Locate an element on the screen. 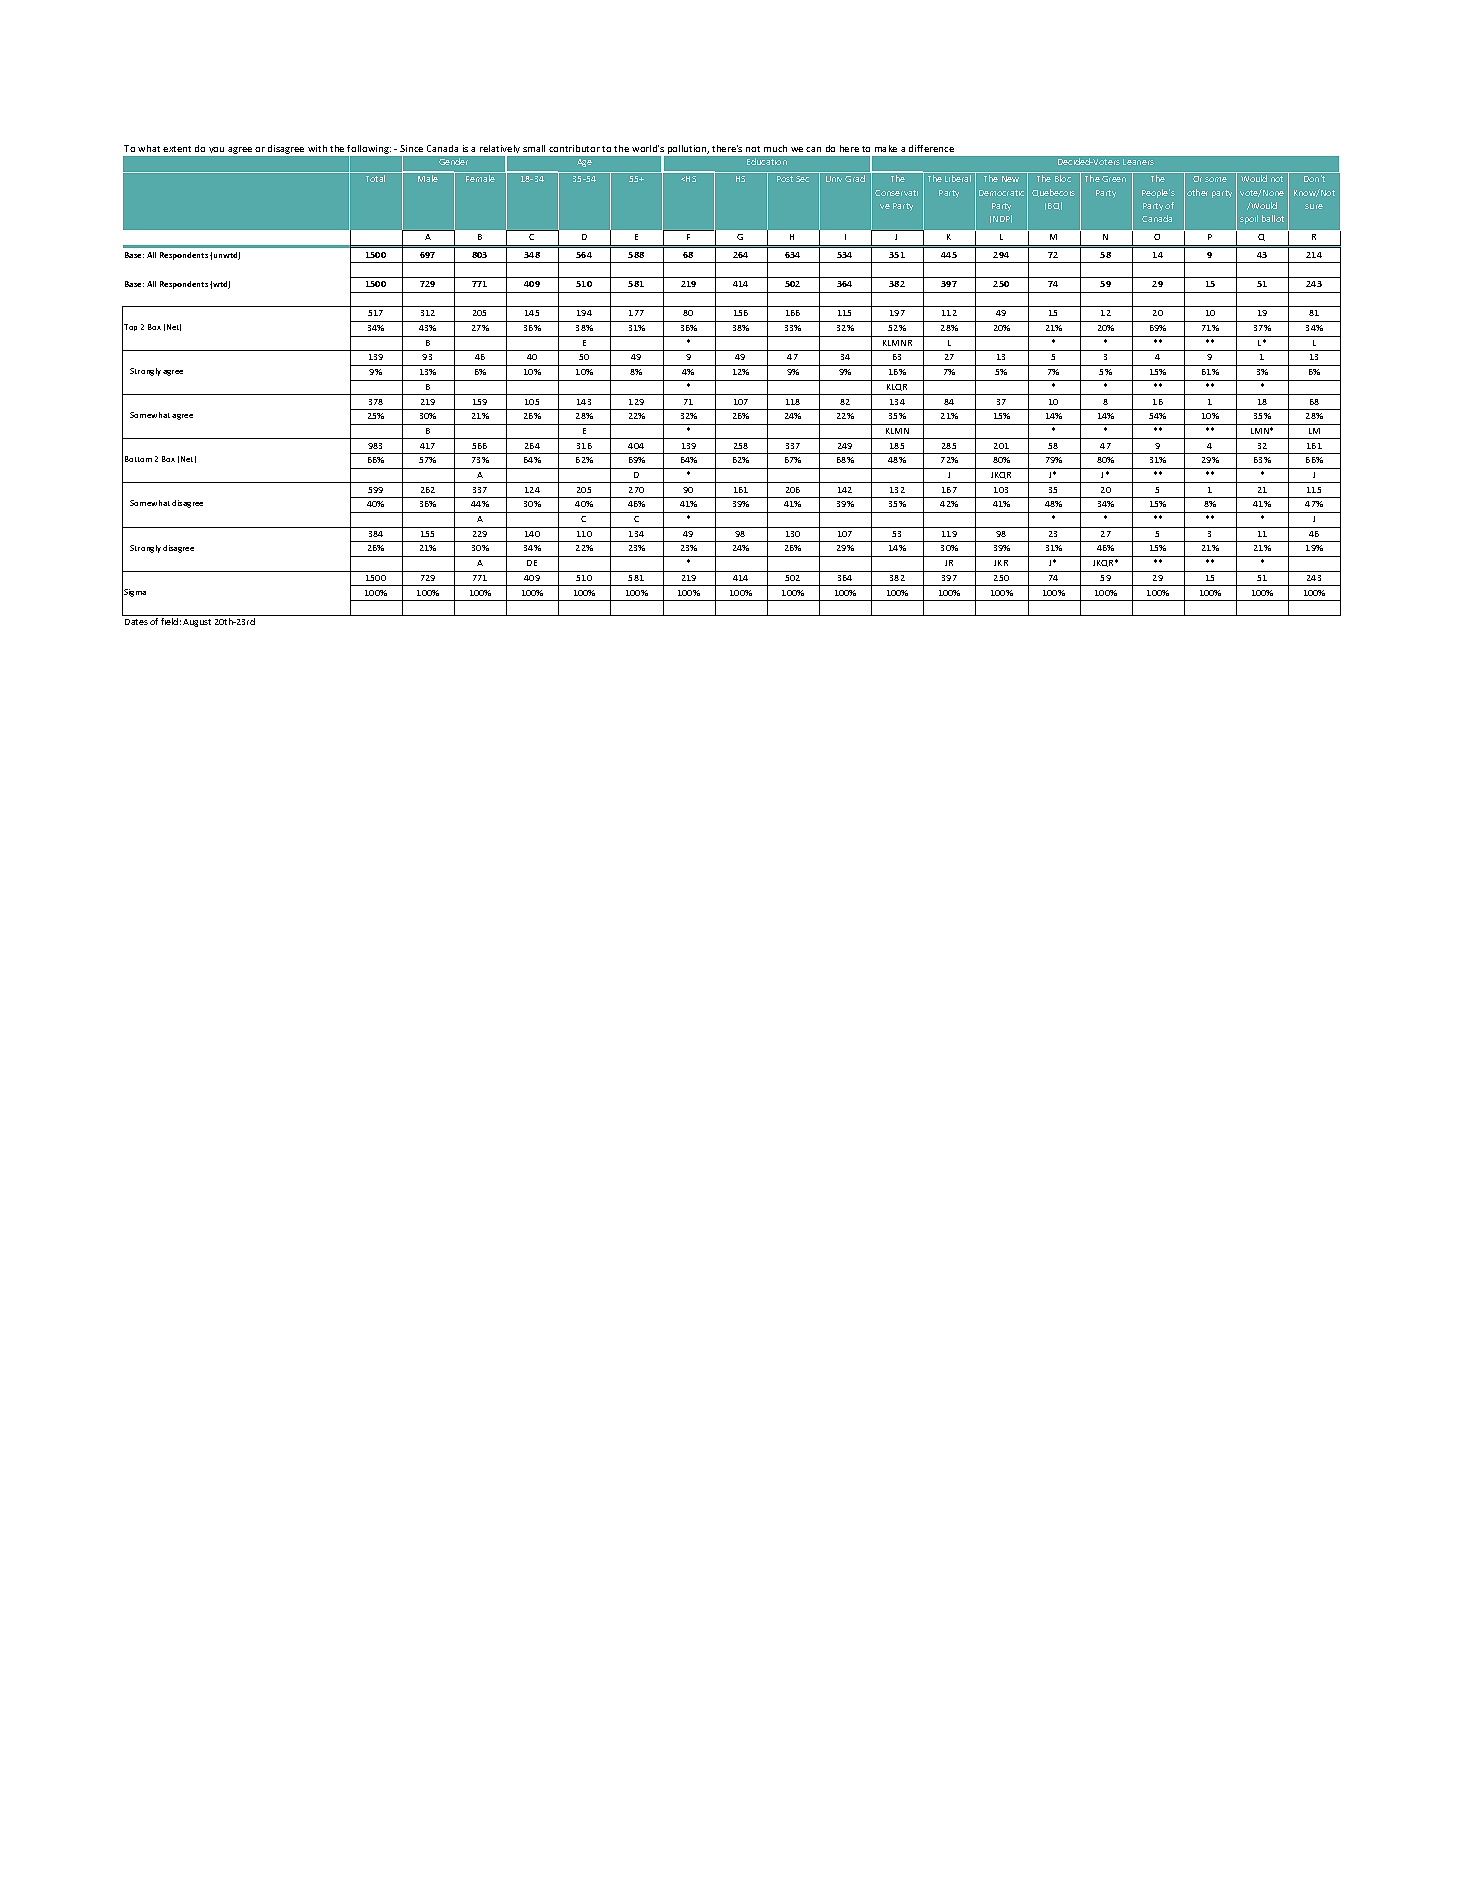  spoil is located at coordinates (1249, 219).
